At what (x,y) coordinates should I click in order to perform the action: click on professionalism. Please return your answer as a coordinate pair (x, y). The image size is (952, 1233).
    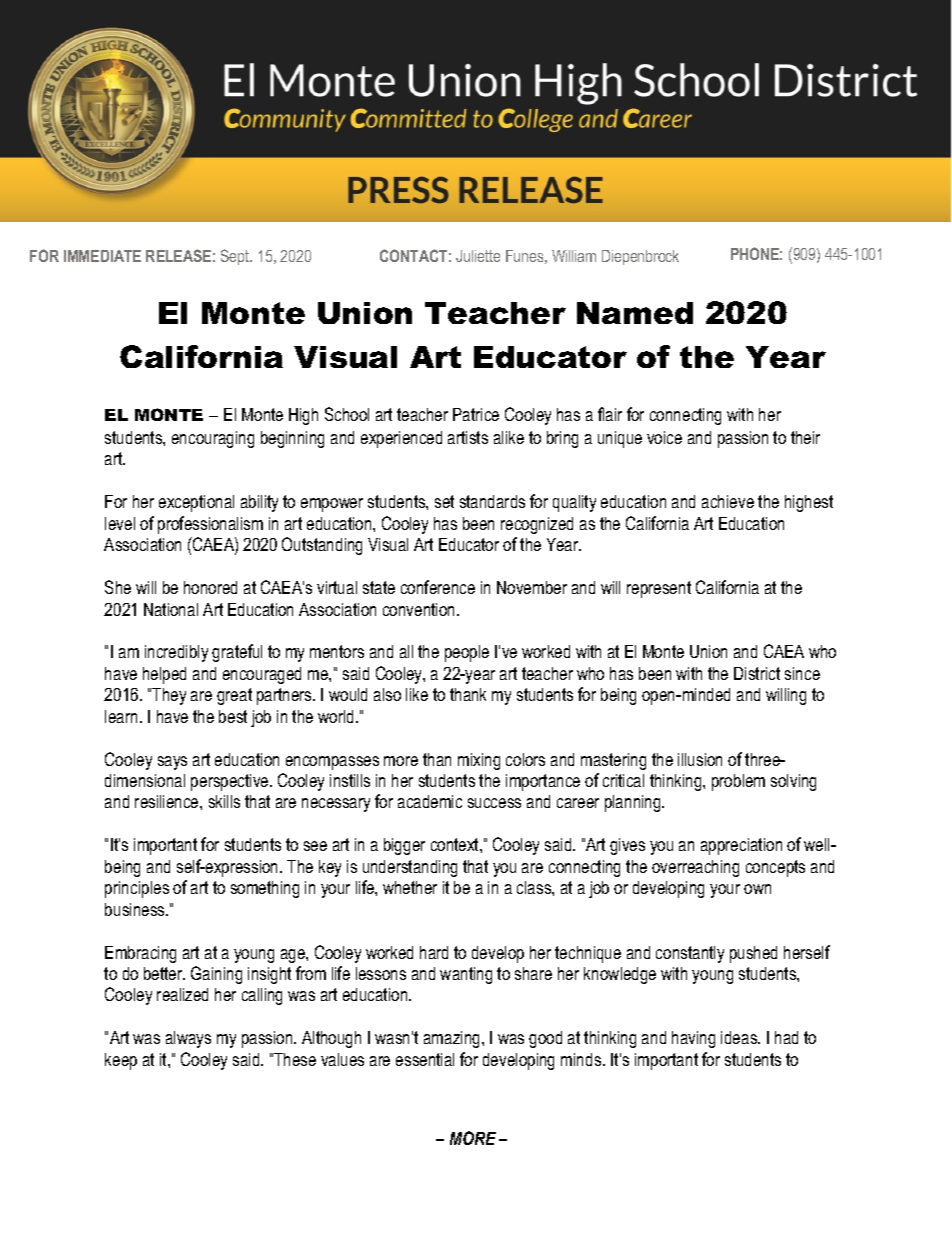
    Looking at the image, I should click on (210, 525).
